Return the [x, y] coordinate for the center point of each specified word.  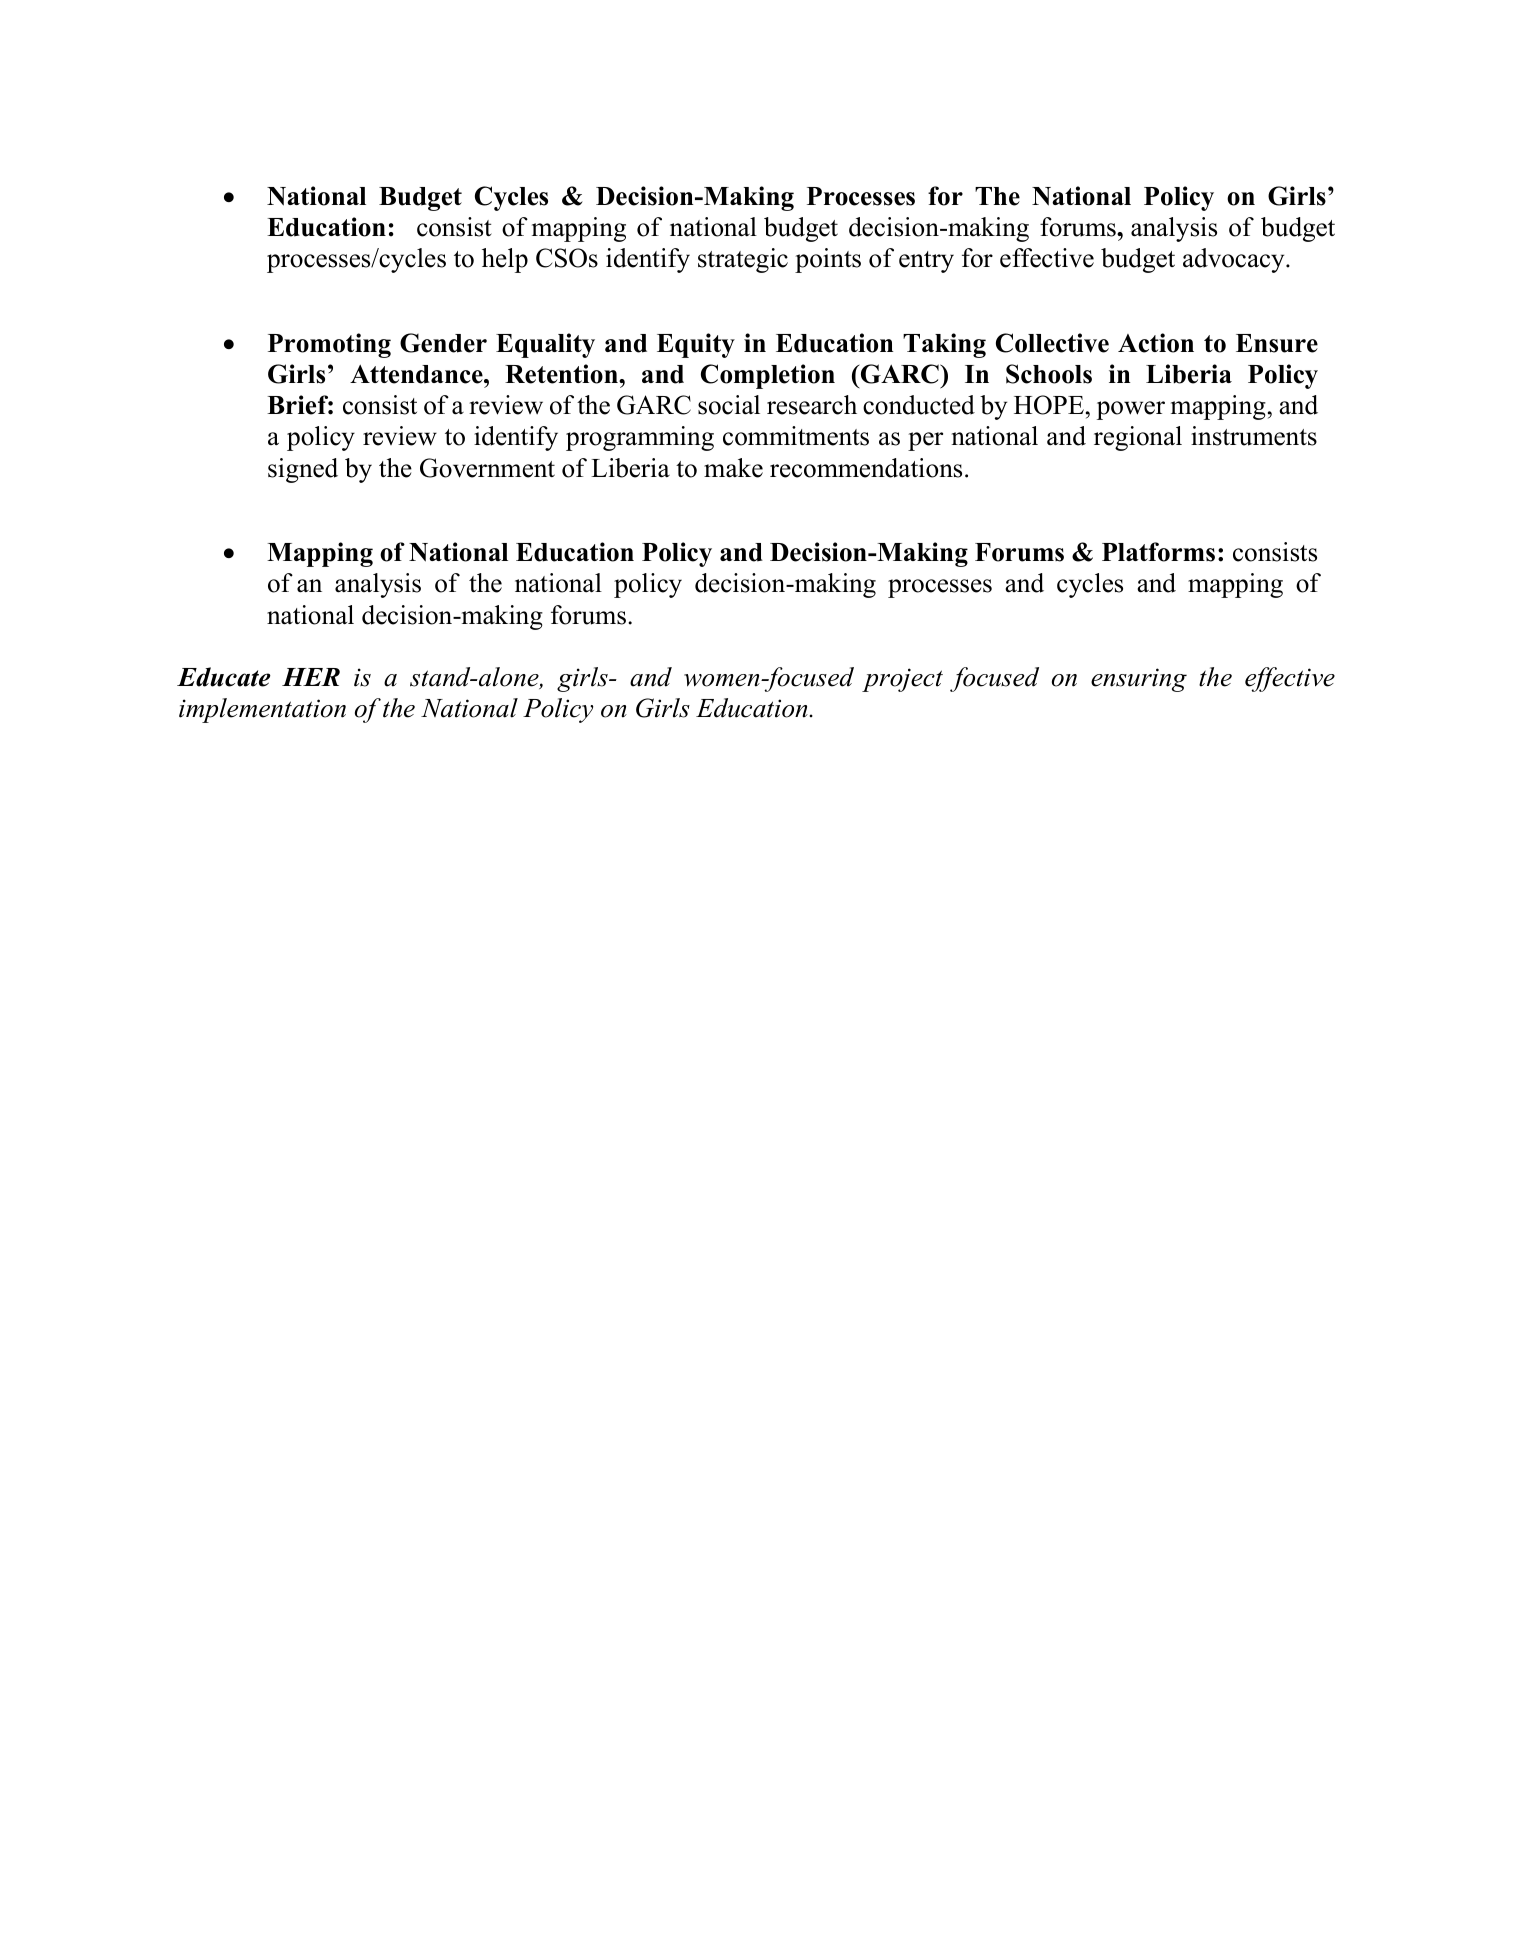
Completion [768, 376]
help [505, 260]
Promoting [329, 345]
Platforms [1158, 552]
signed [303, 470]
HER [311, 677]
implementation [262, 710]
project [902, 680]
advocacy [1235, 260]
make [733, 468]
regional [1138, 438]
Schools [1049, 374]
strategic [743, 260]
